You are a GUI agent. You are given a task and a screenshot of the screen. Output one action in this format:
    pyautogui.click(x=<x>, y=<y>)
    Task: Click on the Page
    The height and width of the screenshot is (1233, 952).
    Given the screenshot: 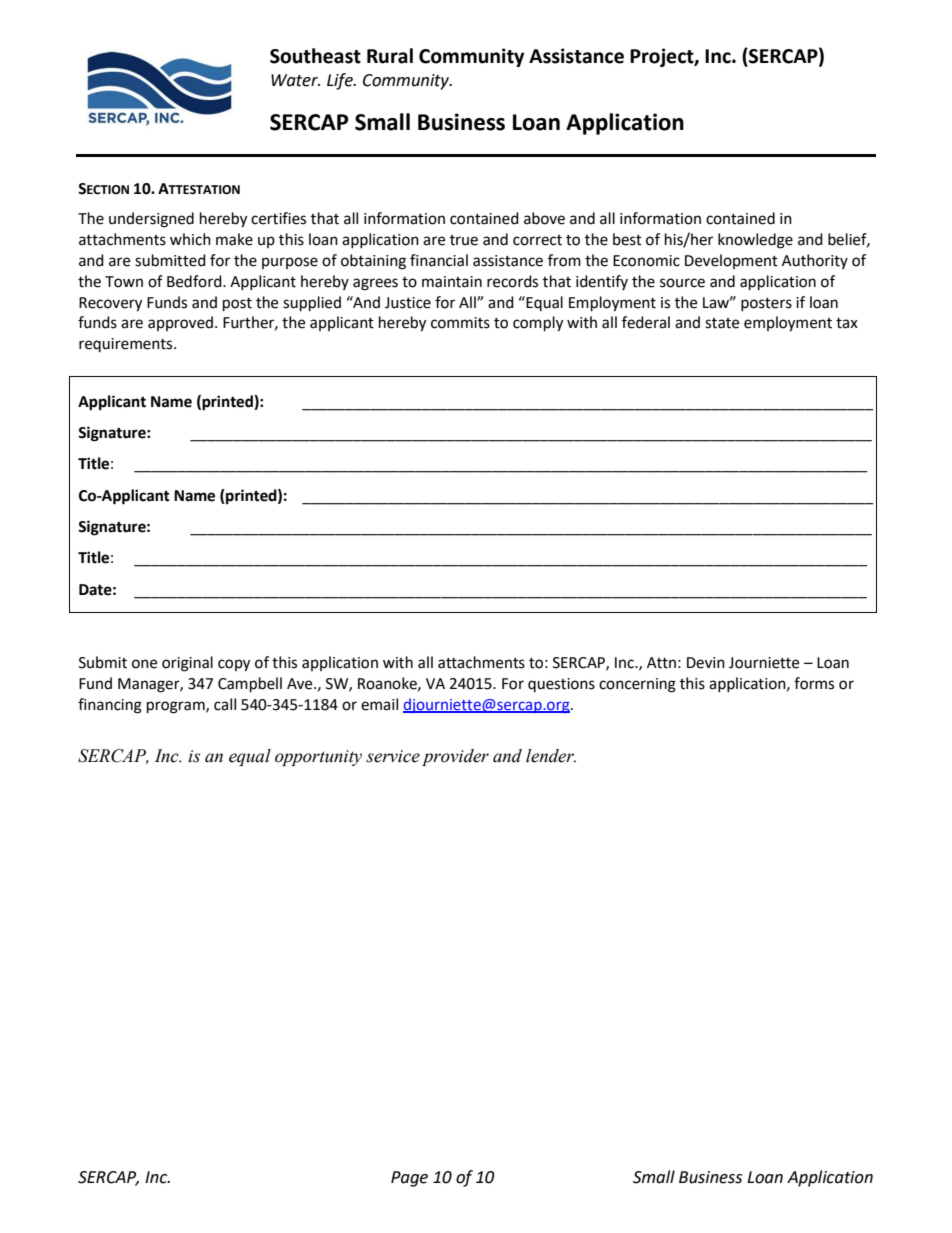 What is the action you would take?
    pyautogui.click(x=409, y=1179)
